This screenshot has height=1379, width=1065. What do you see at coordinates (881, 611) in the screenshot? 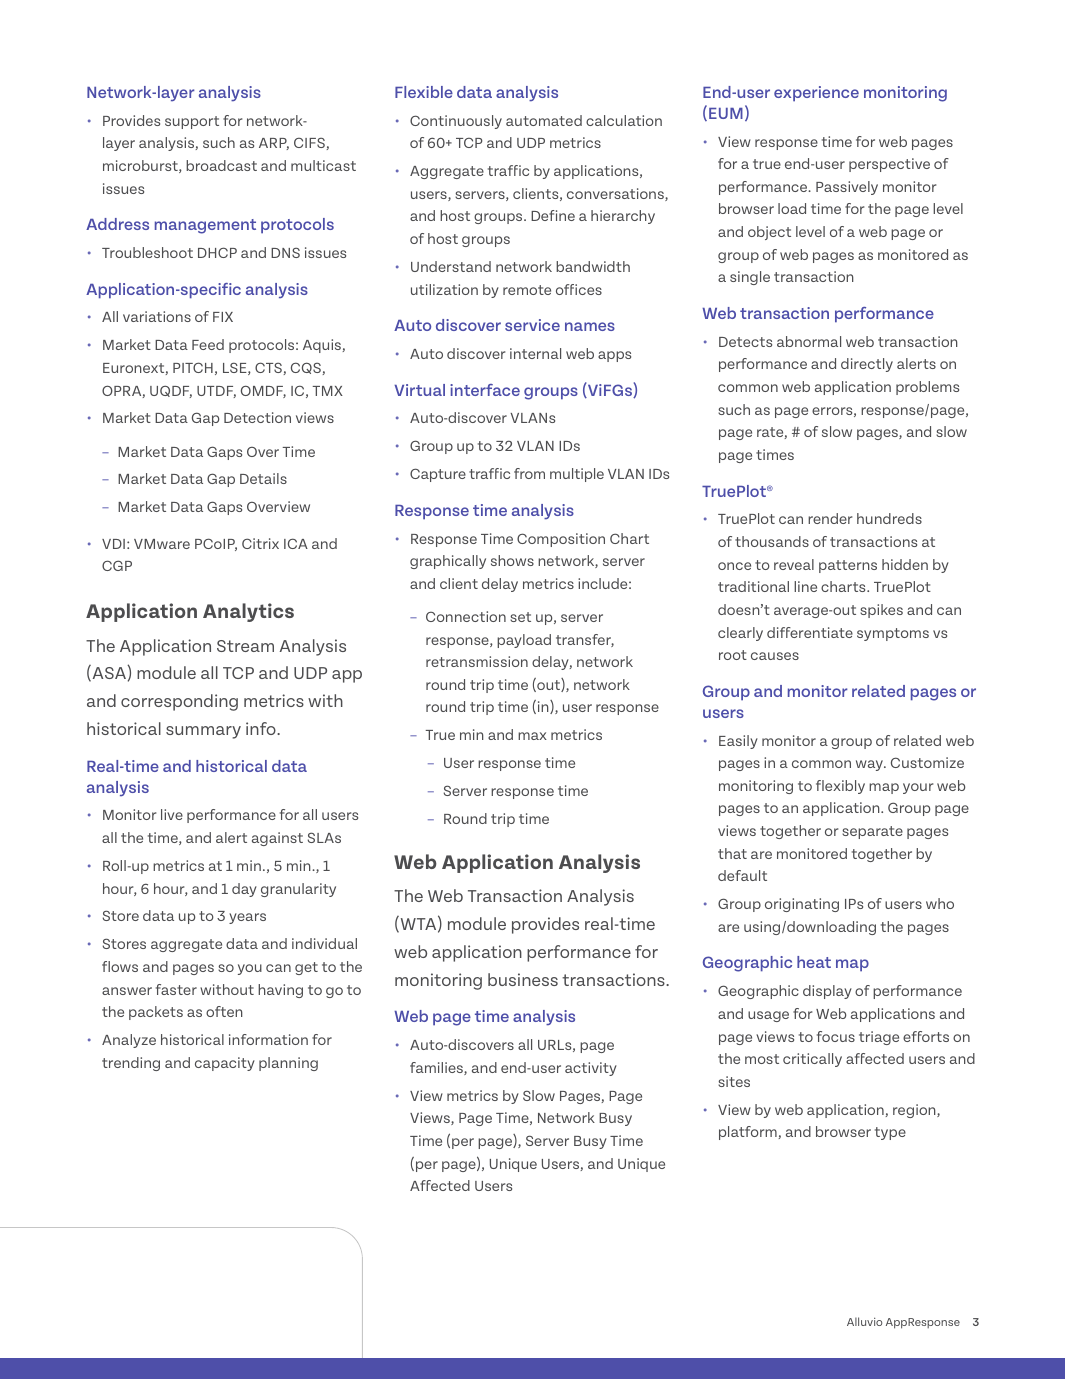
I see `spikes` at bounding box center [881, 611].
